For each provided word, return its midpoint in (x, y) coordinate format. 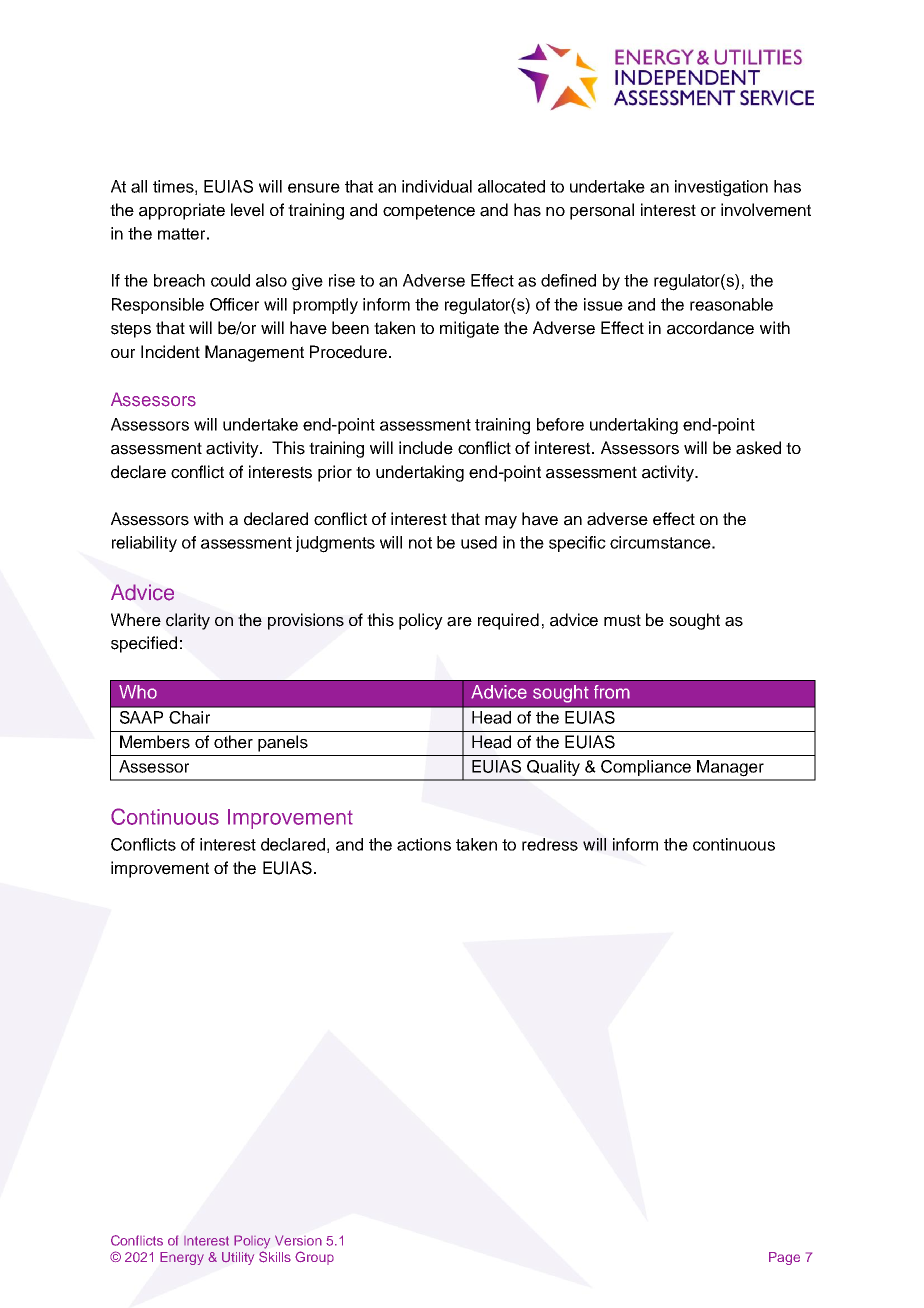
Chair (189, 717)
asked (758, 448)
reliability (144, 544)
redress (550, 844)
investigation (721, 188)
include (426, 448)
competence (429, 212)
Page (784, 1258)
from (612, 692)
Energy (182, 1258)
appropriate (182, 211)
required (508, 621)
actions (424, 844)
